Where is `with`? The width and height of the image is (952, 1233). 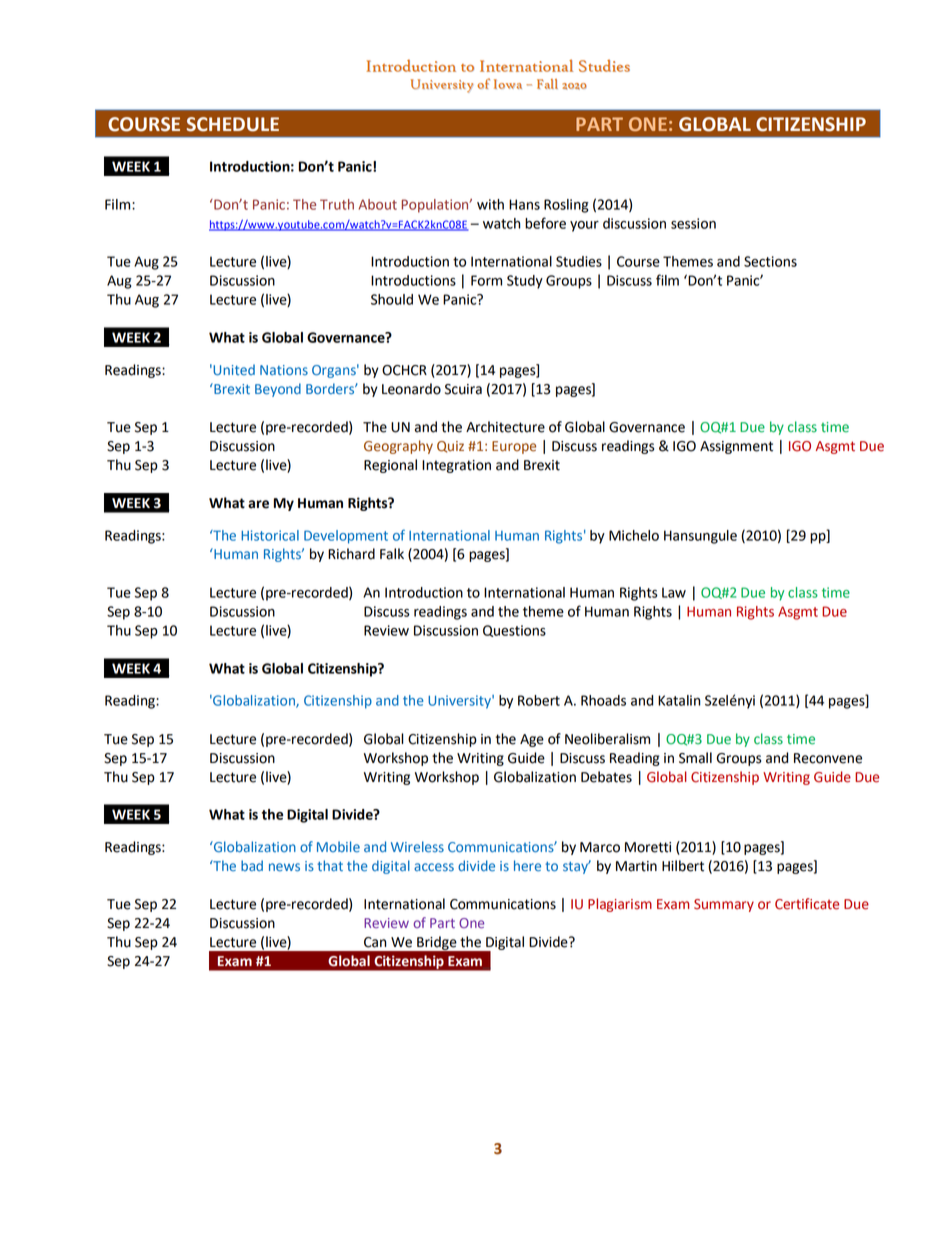 with is located at coordinates (490, 204).
